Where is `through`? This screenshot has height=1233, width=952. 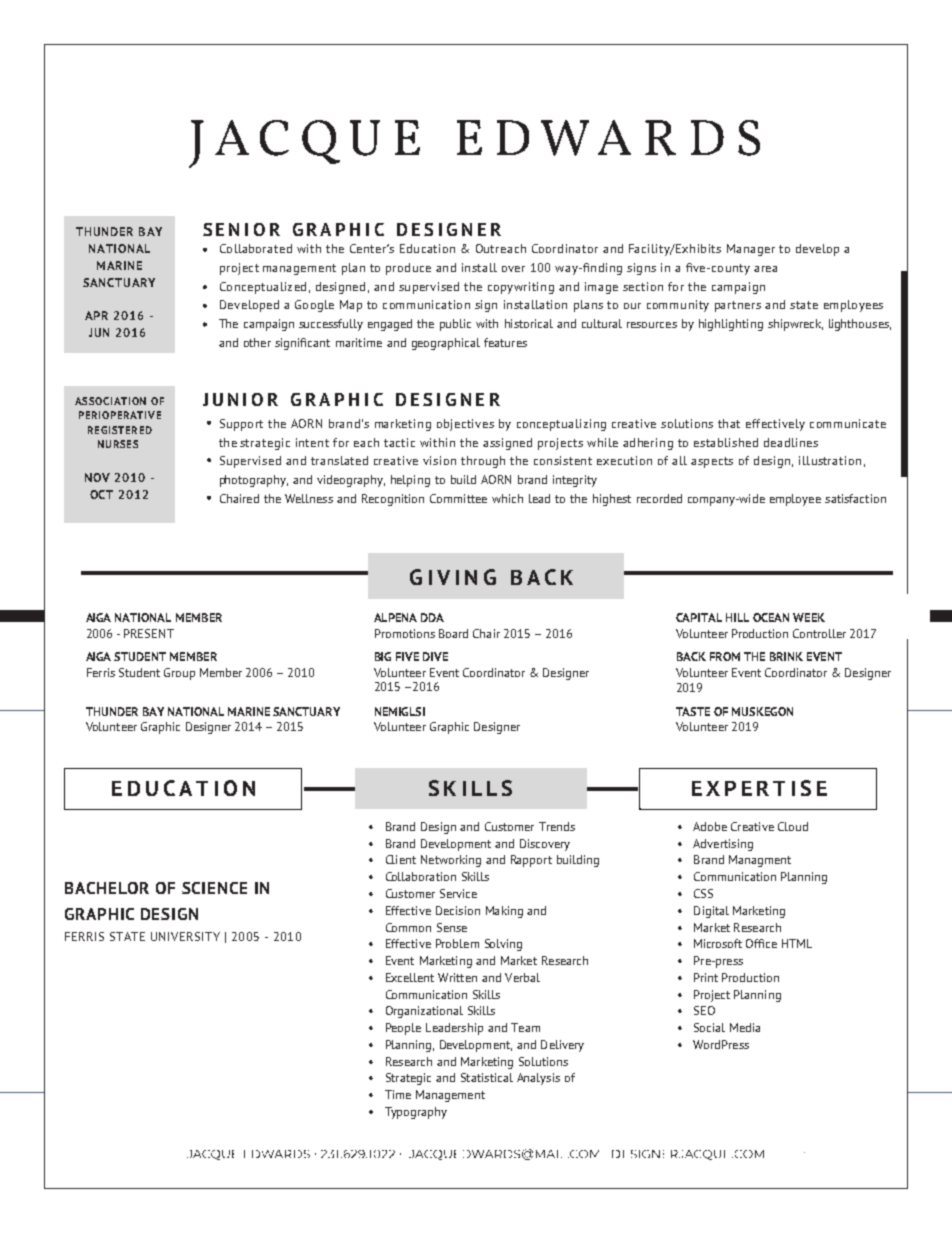 through is located at coordinates (483, 462).
